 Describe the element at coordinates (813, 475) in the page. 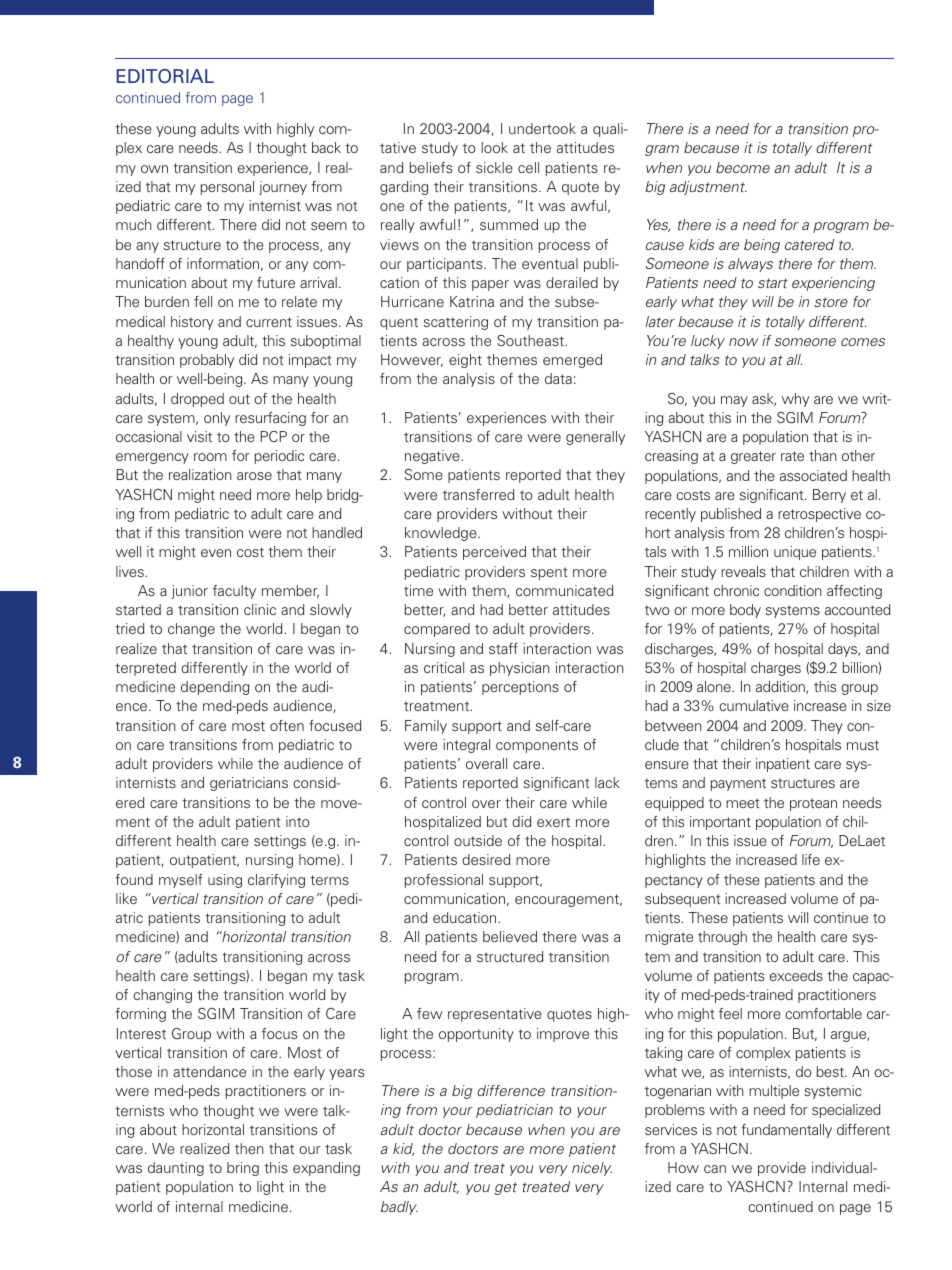

I see `associated` at that location.
